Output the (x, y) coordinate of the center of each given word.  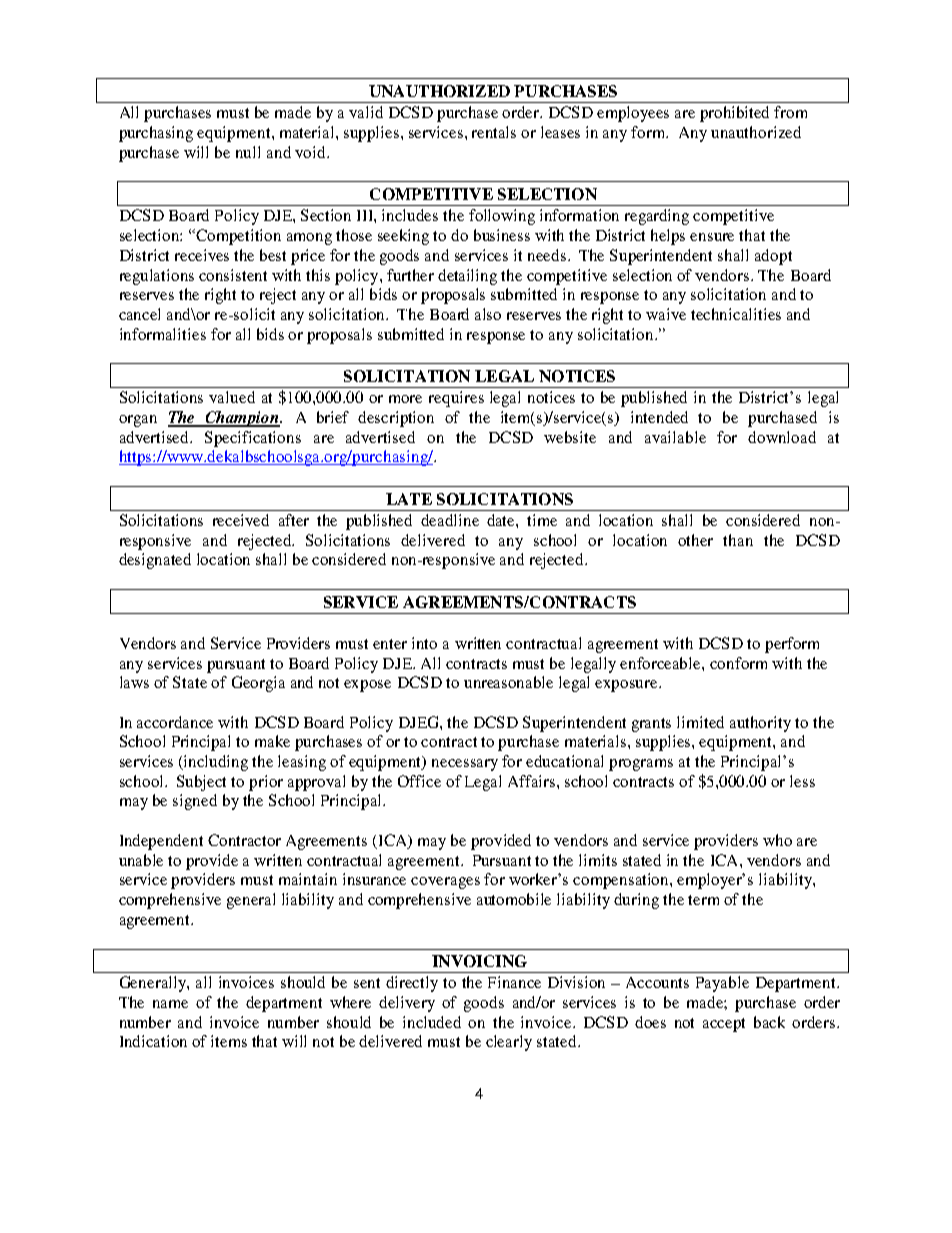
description (396, 419)
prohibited (734, 114)
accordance (175, 722)
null (248, 152)
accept (724, 1025)
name (170, 1004)
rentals (494, 132)
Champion (243, 419)
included (432, 1022)
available (675, 437)
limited (700, 722)
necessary (465, 765)
